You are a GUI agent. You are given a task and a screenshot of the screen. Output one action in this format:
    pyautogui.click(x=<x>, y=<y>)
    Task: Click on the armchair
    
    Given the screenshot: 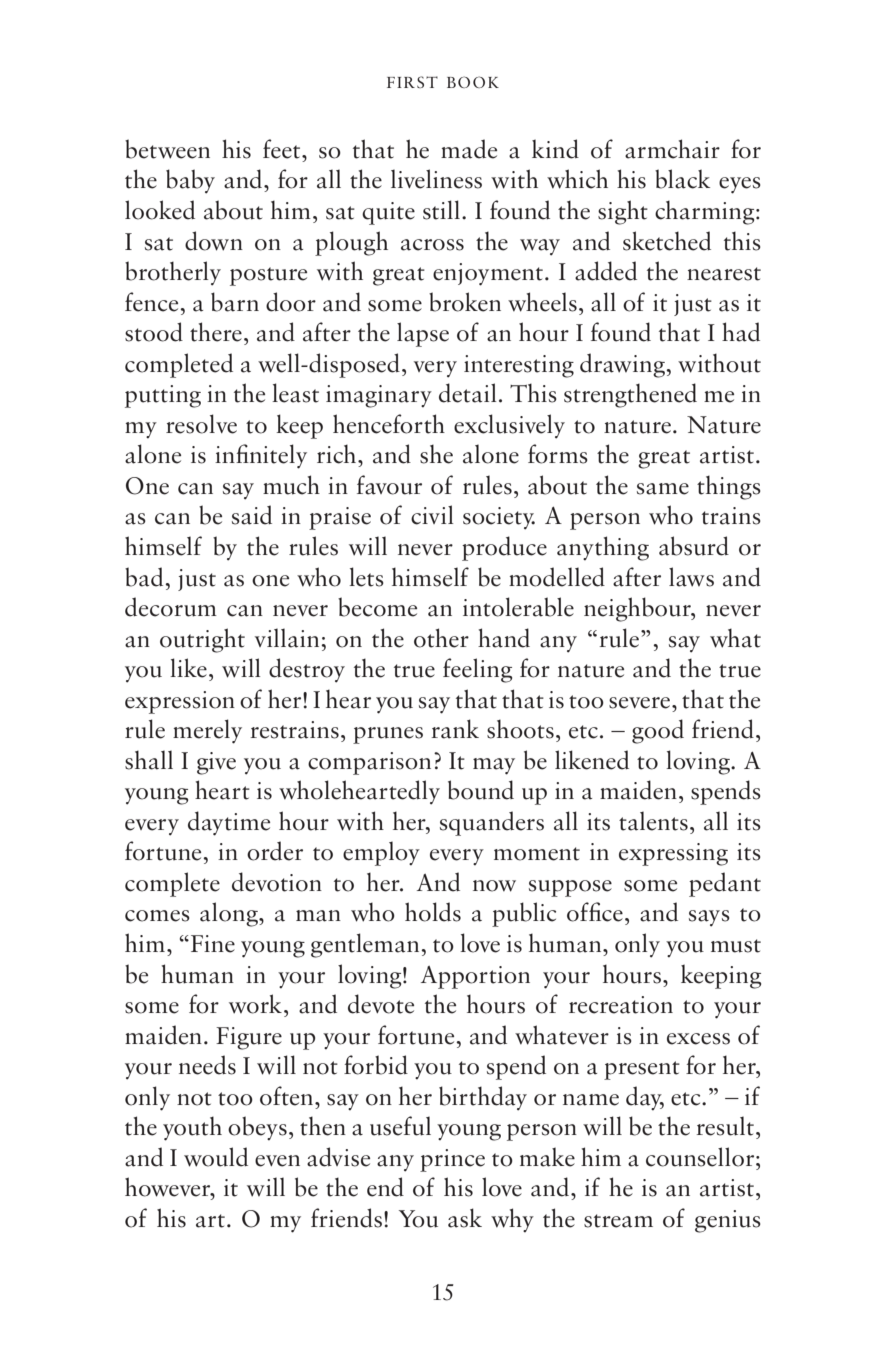 What is the action you would take?
    pyautogui.click(x=672, y=149)
